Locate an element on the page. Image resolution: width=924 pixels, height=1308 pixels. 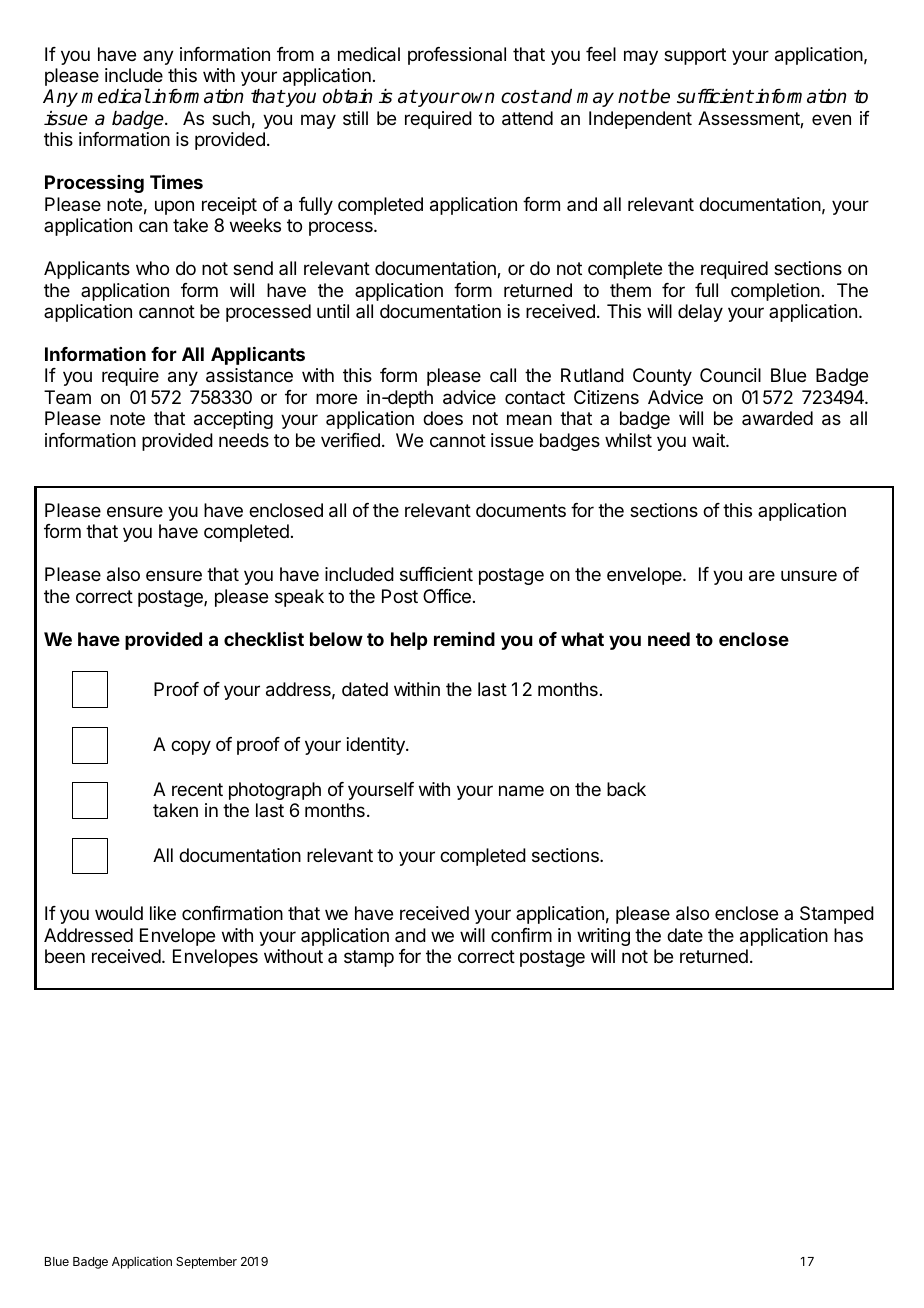
support is located at coordinates (695, 56).
